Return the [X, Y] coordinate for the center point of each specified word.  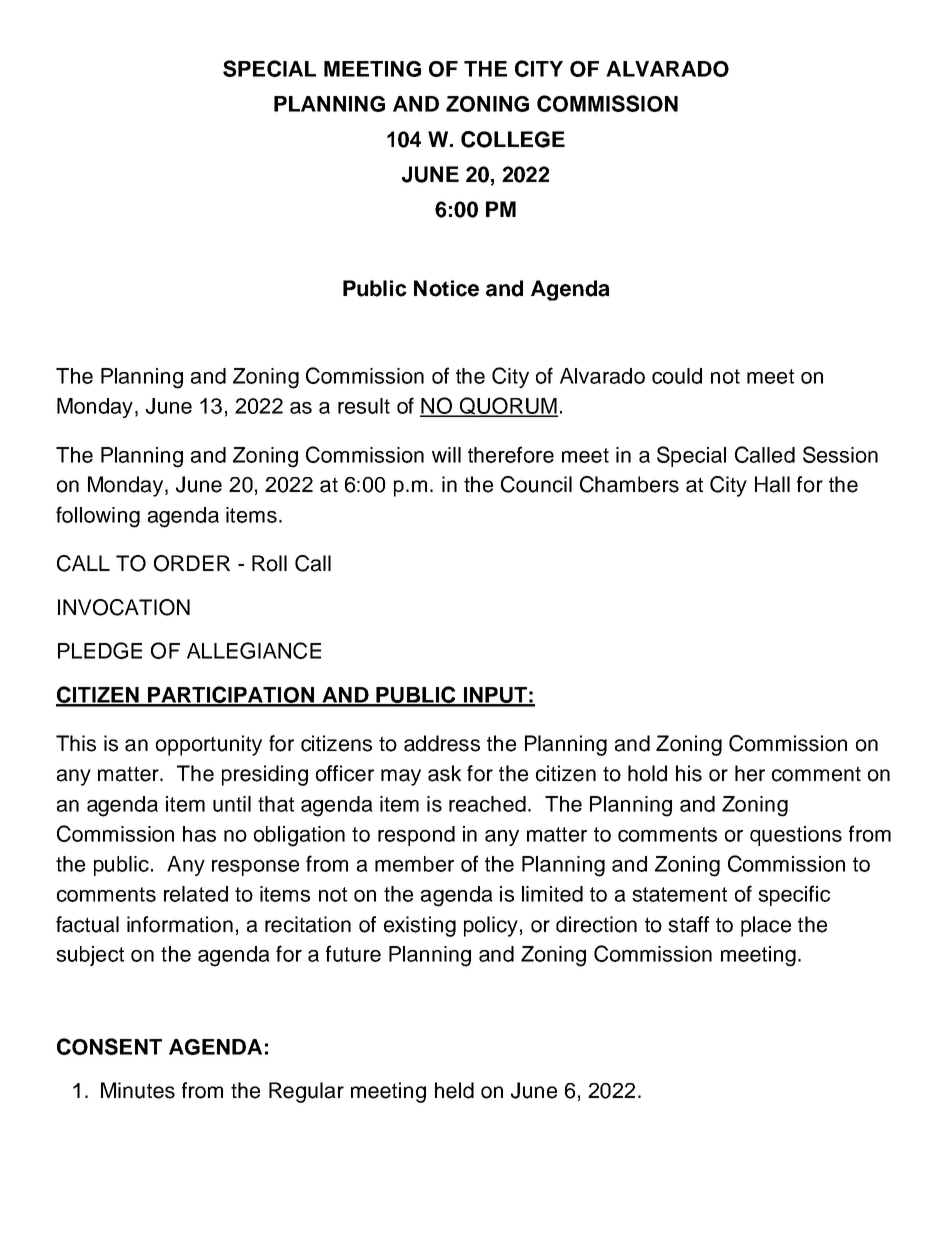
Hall [772, 484]
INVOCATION [124, 607]
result [364, 406]
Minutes [138, 1090]
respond [416, 836]
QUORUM [507, 407]
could [677, 376]
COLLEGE [513, 139]
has [199, 834]
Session [840, 454]
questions [796, 836]
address [442, 743]
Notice [446, 288]
